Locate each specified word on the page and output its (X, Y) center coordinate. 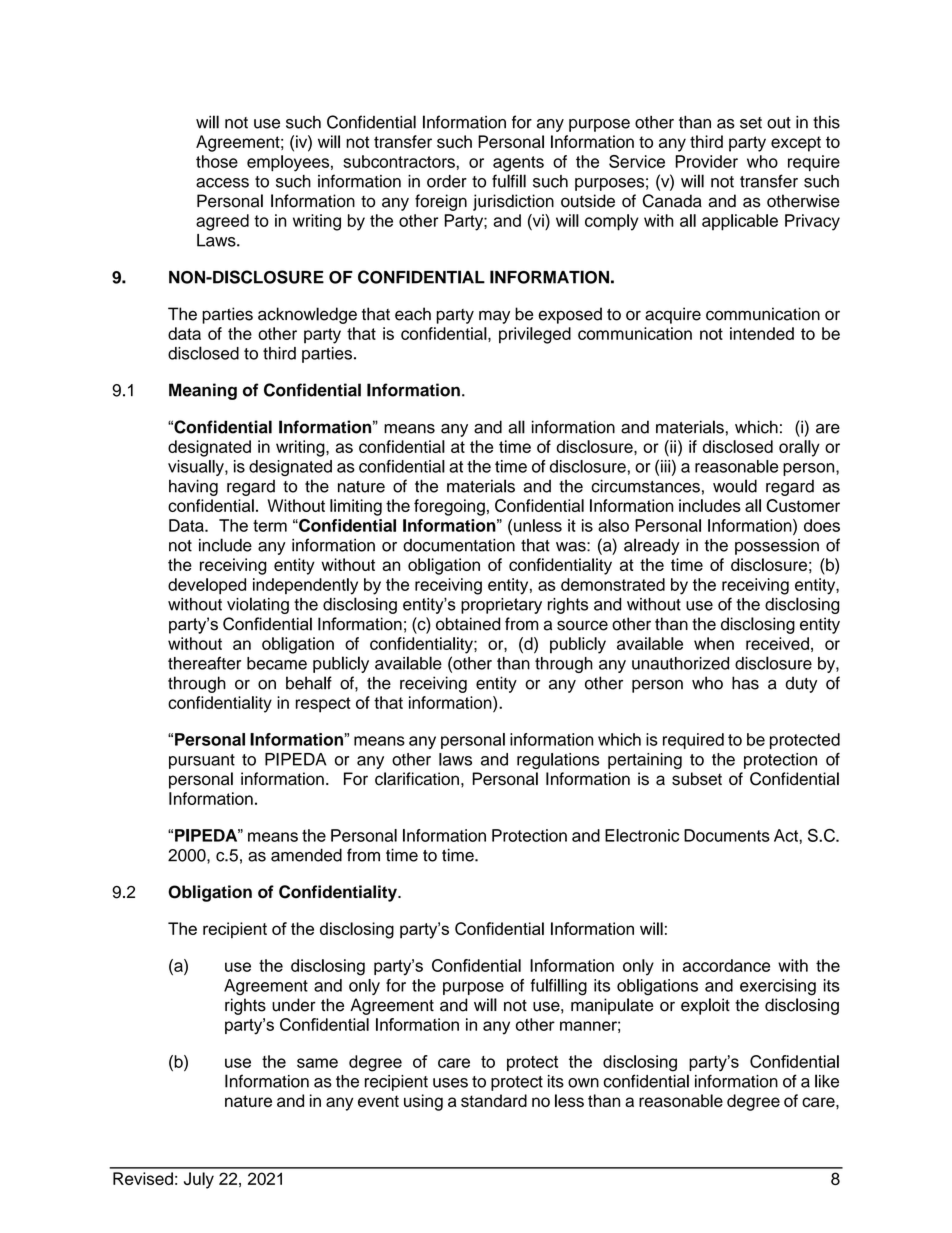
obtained (468, 624)
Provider (706, 161)
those (217, 161)
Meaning (203, 391)
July (199, 1180)
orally (799, 448)
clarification (417, 779)
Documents (727, 835)
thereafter (204, 663)
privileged (535, 335)
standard (494, 1100)
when (714, 643)
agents (518, 164)
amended (306, 855)
